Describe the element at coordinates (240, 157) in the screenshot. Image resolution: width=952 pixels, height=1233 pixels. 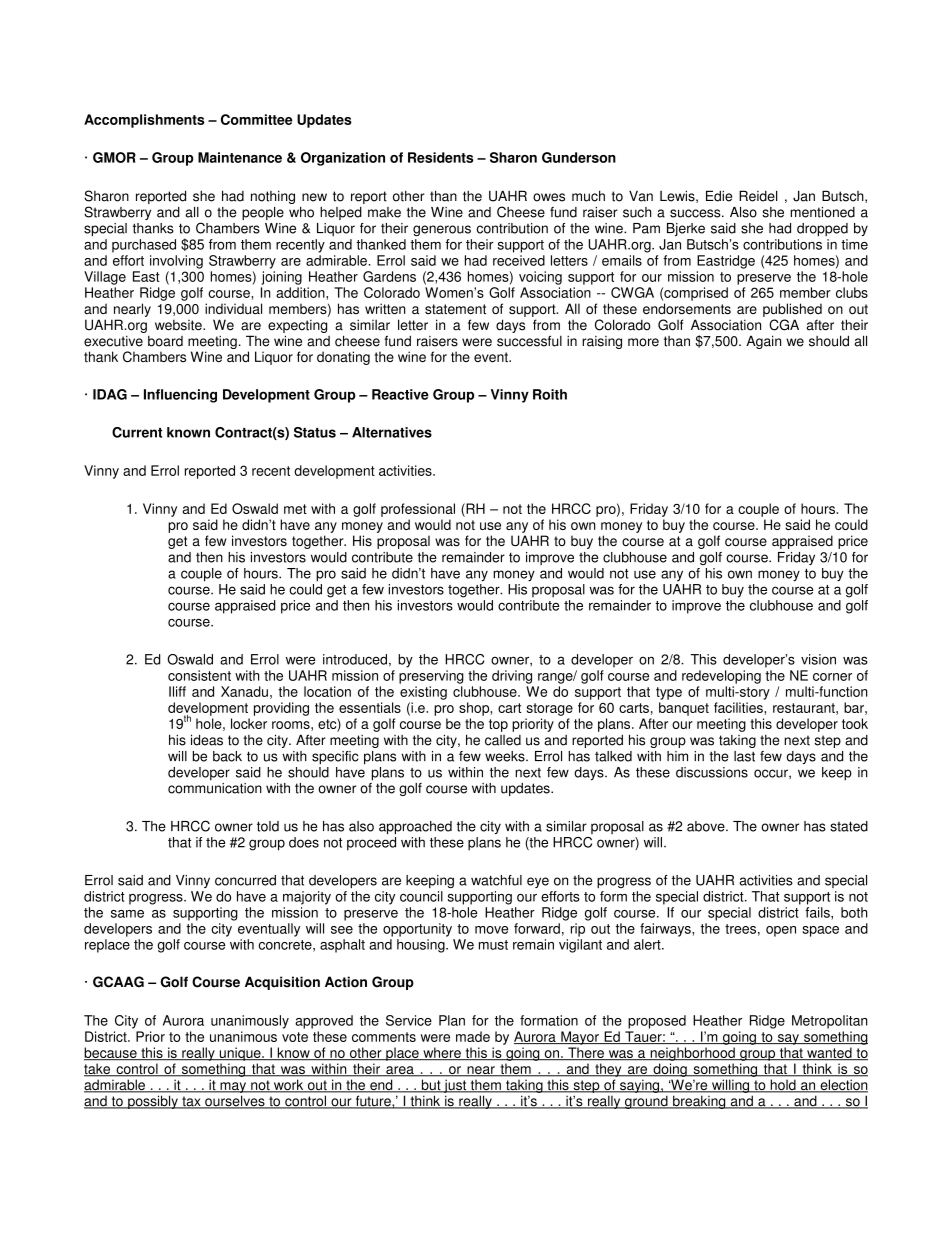
I see `Maintenance` at that location.
